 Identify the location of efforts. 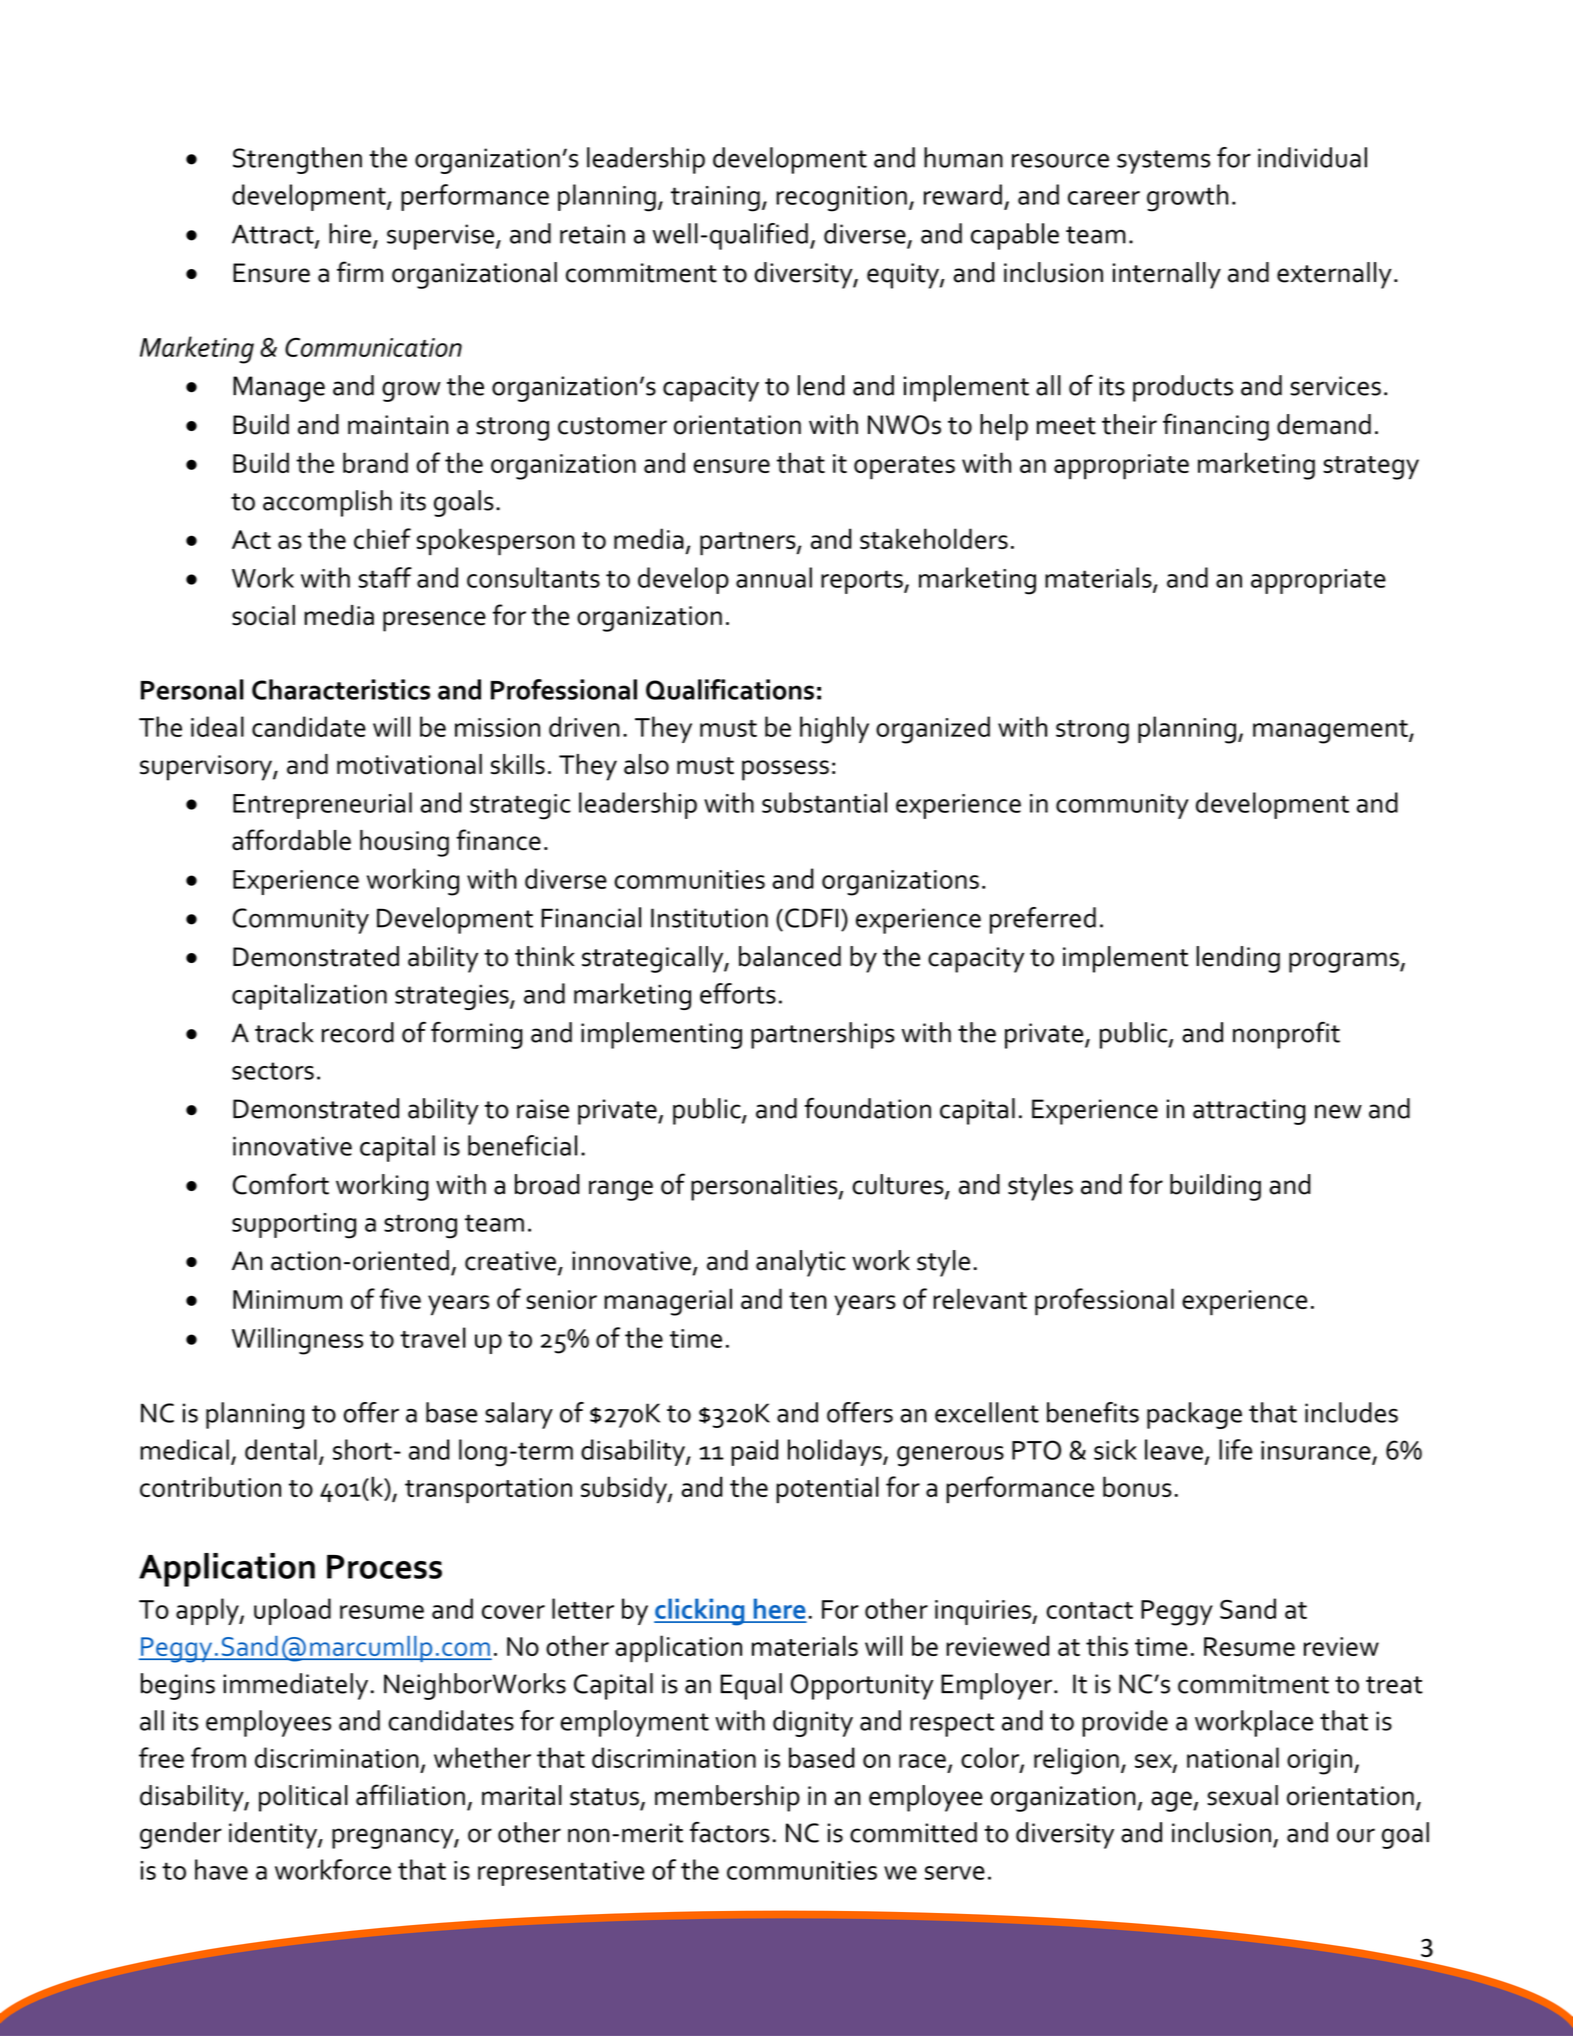
(738, 993).
